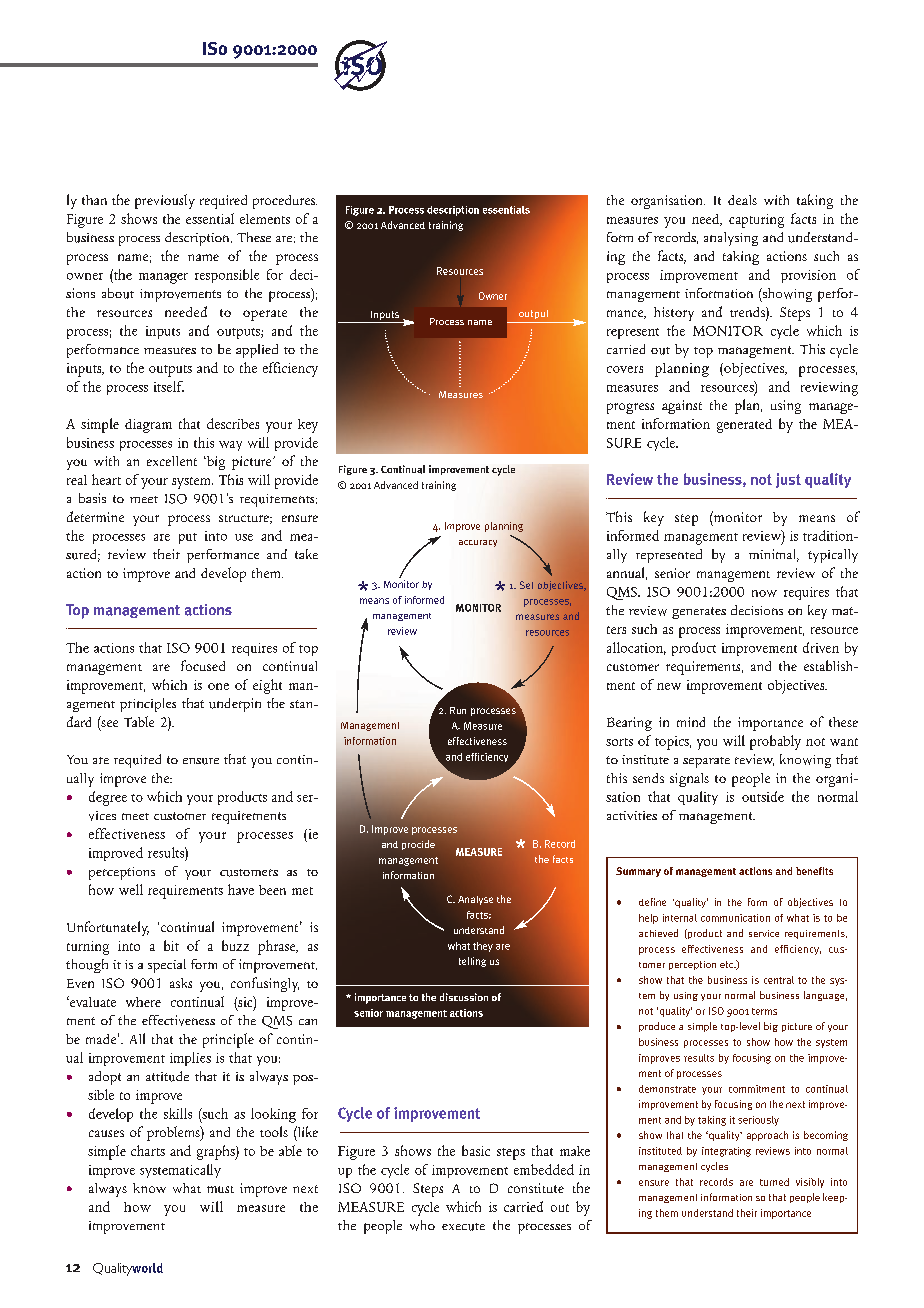 This screenshot has width=924, height=1308. What do you see at coordinates (475, 900) in the screenshot?
I see `Analyse` at bounding box center [475, 900].
